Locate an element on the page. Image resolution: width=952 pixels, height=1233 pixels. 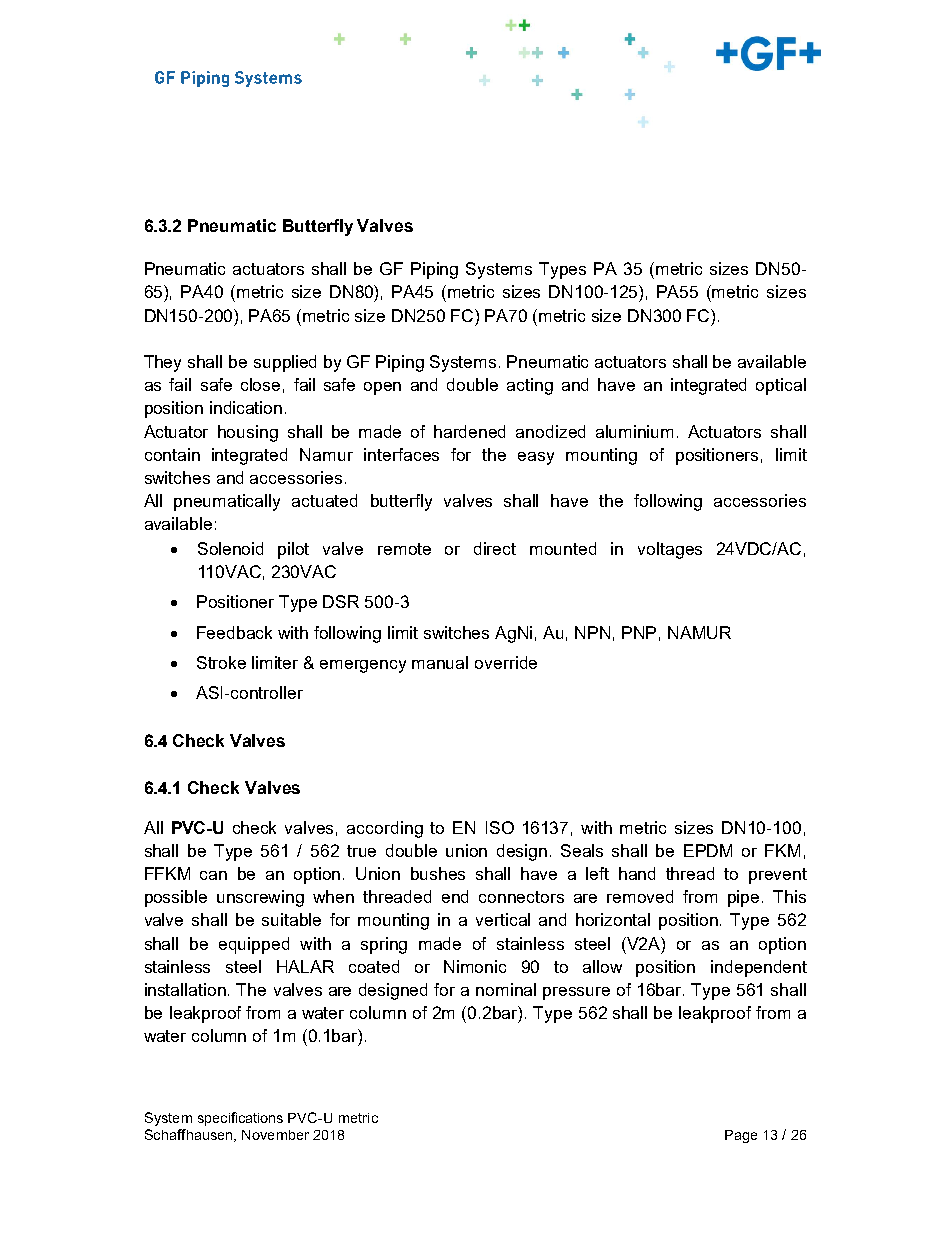
specifications is located at coordinates (240, 1119).
